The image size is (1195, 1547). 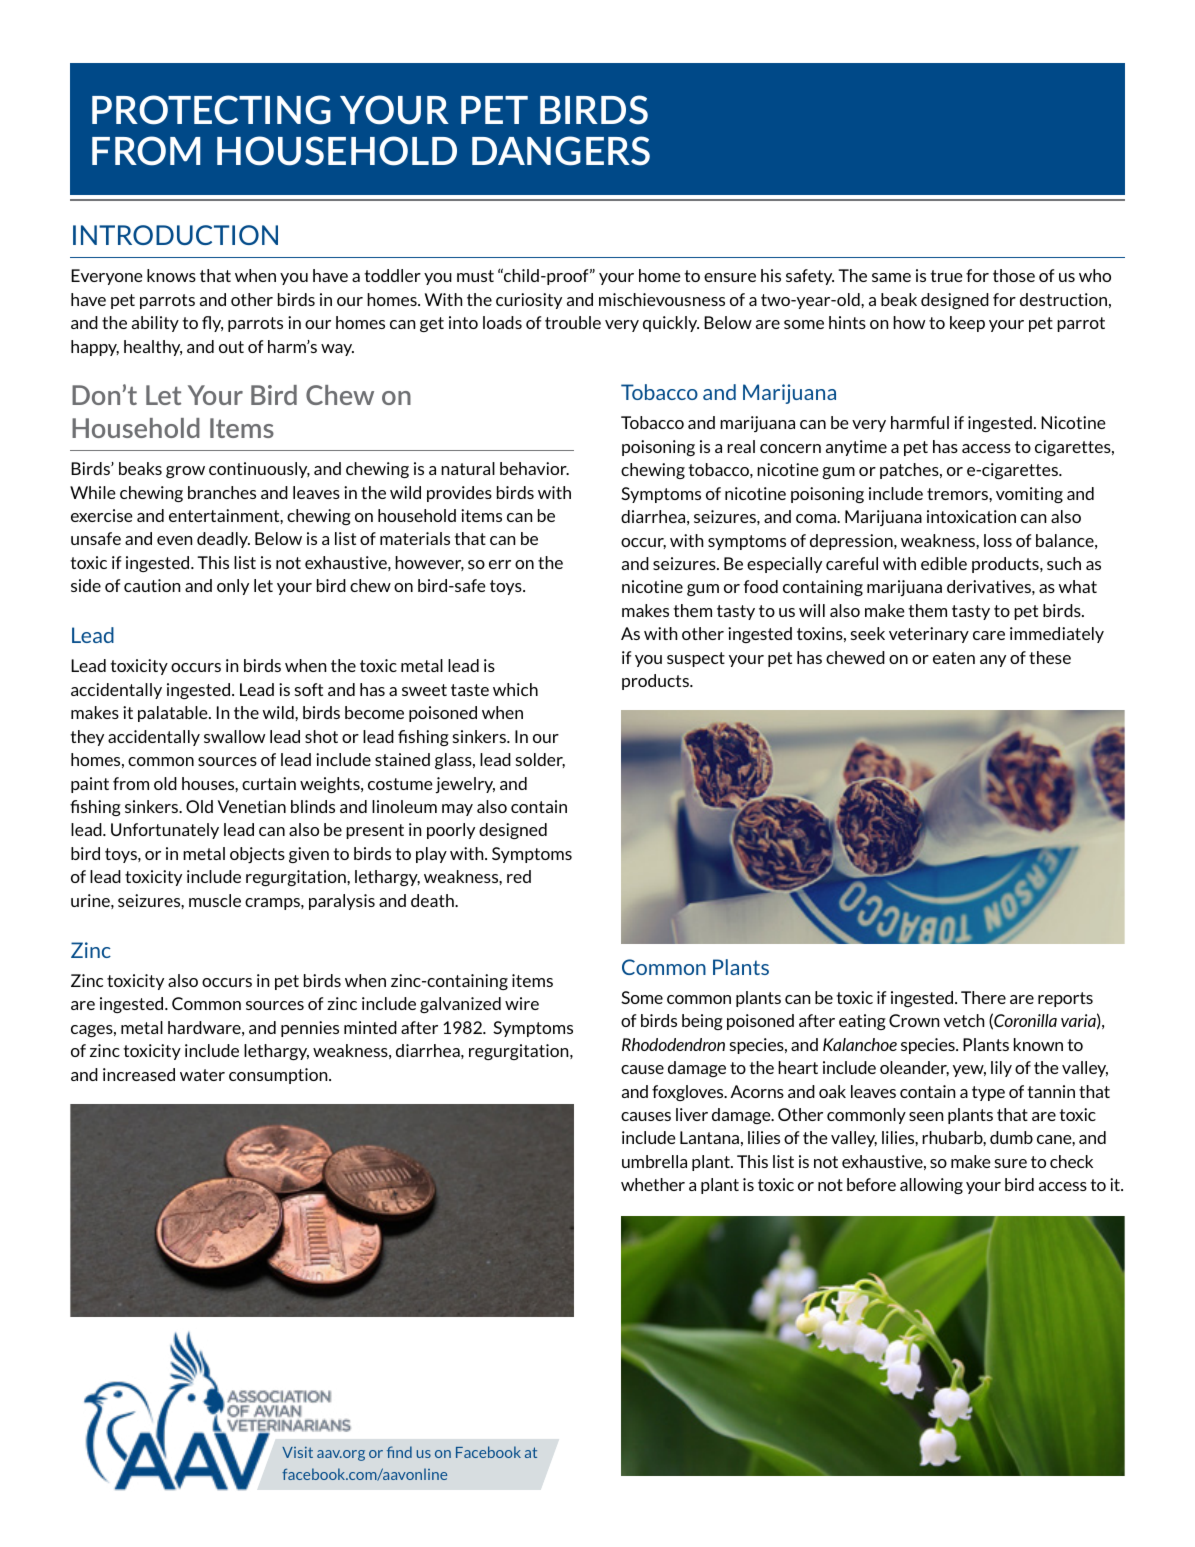 I want to click on edible, so click(x=944, y=563).
